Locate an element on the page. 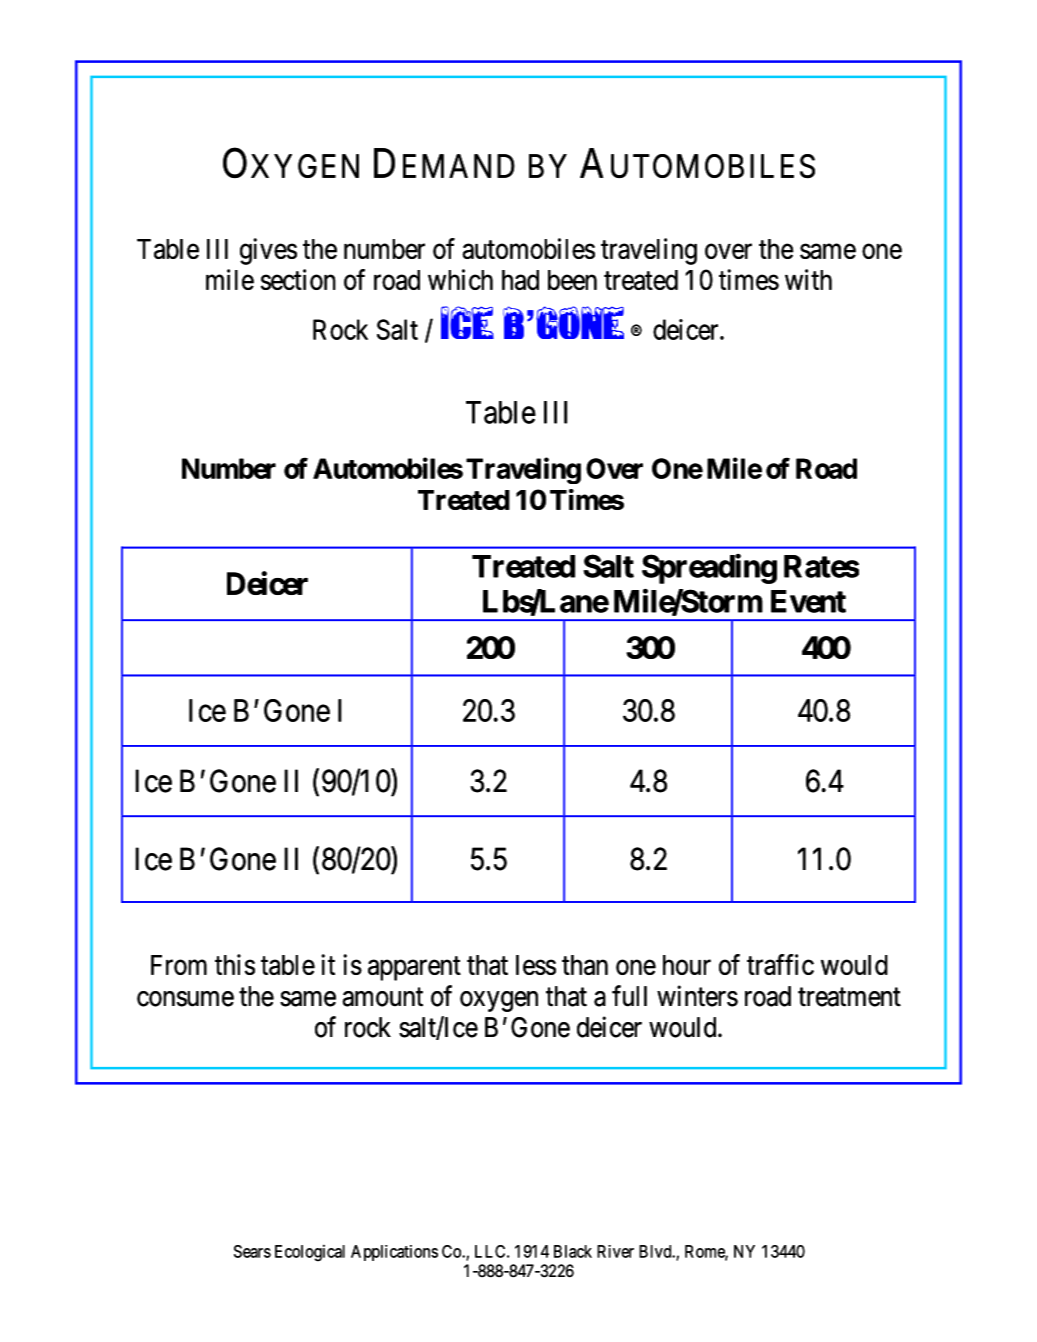 This page has width=1037, height=1342. with is located at coordinates (808, 279).
